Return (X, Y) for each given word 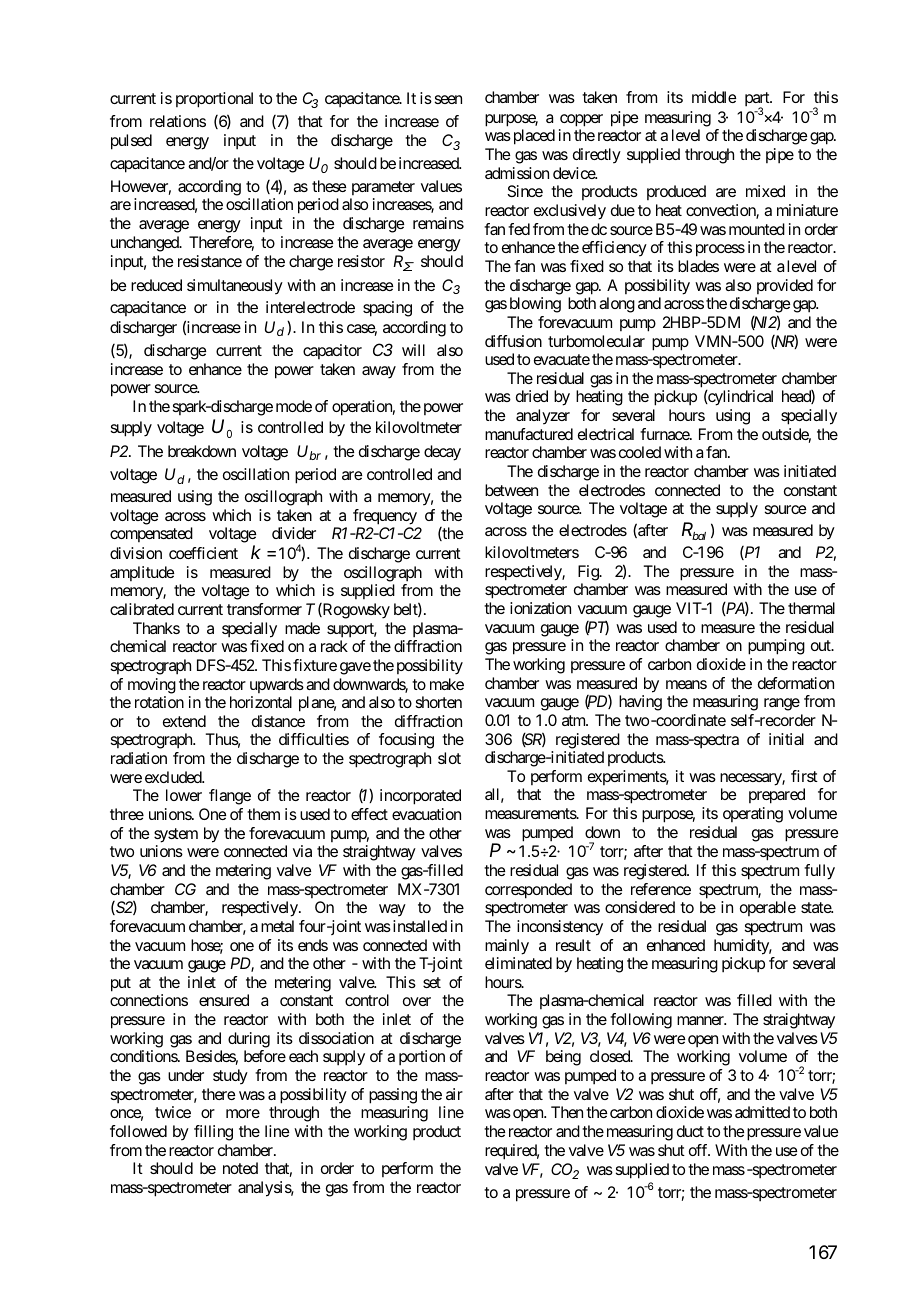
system (176, 835)
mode (294, 406)
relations (178, 121)
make (447, 684)
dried (532, 396)
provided (785, 286)
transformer (264, 609)
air (454, 1094)
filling (213, 1133)
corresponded (528, 891)
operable (768, 908)
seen (448, 99)
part (758, 101)
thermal (811, 608)
